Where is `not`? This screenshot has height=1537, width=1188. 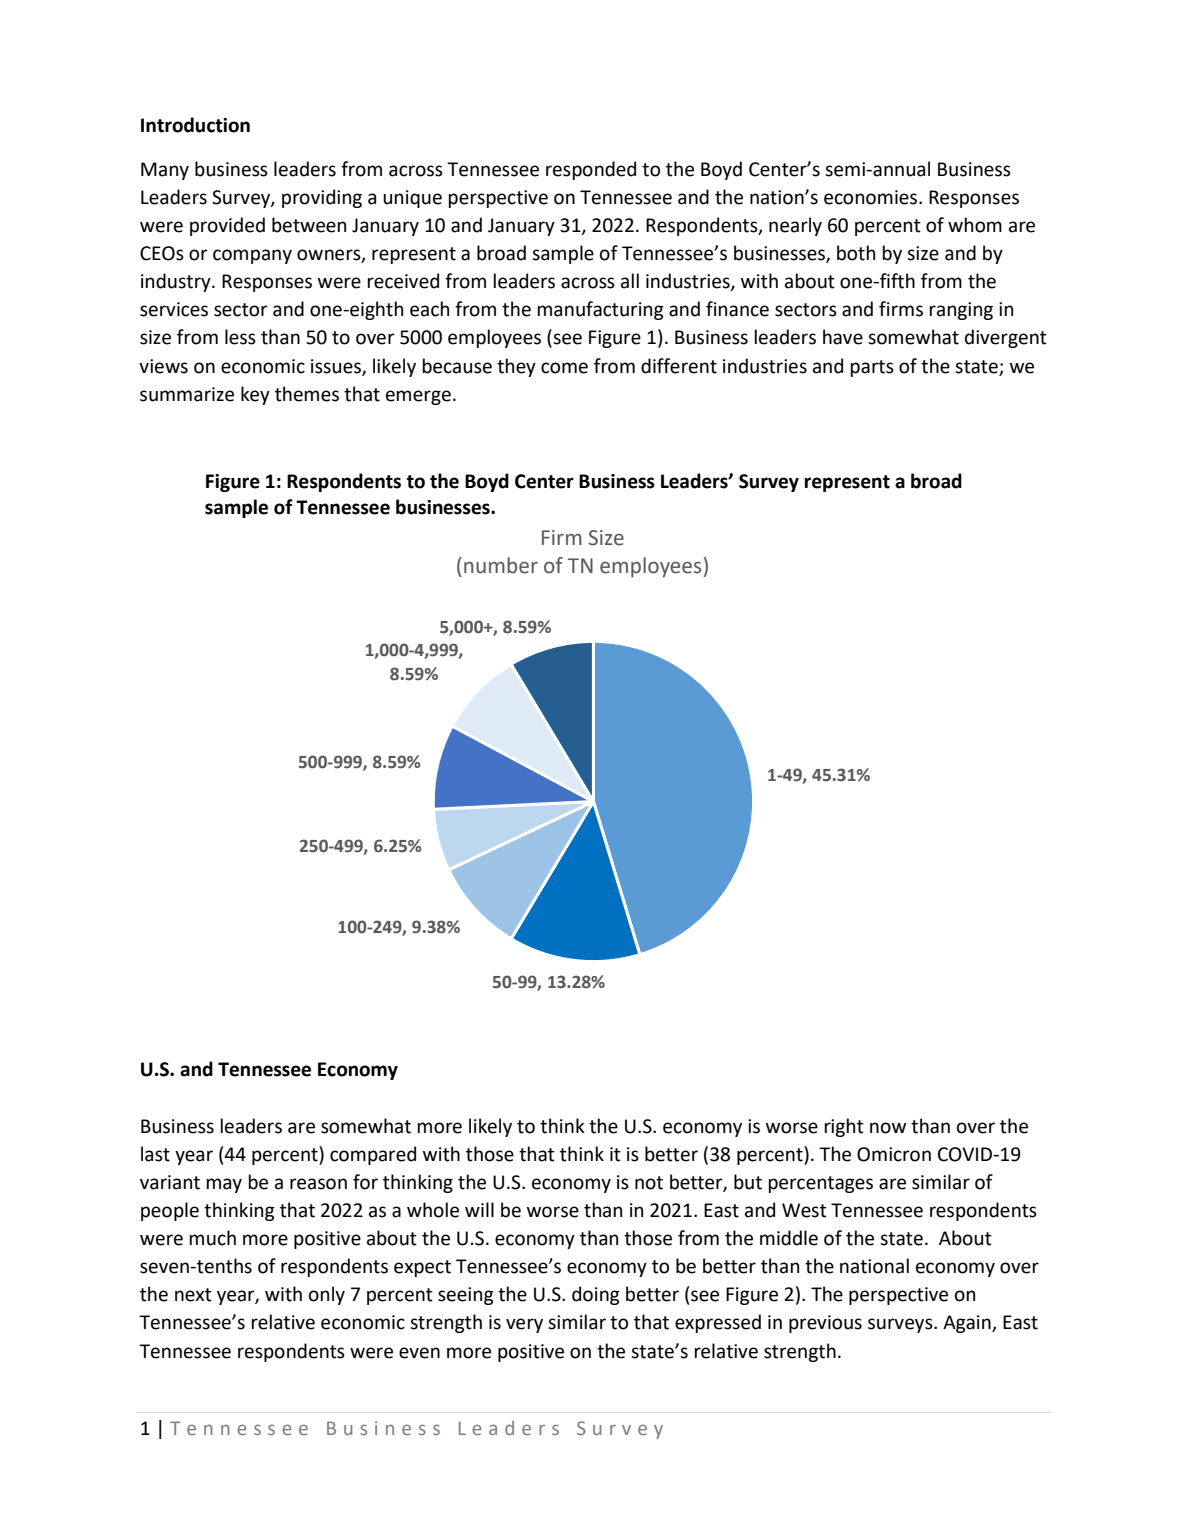 not is located at coordinates (649, 1183).
